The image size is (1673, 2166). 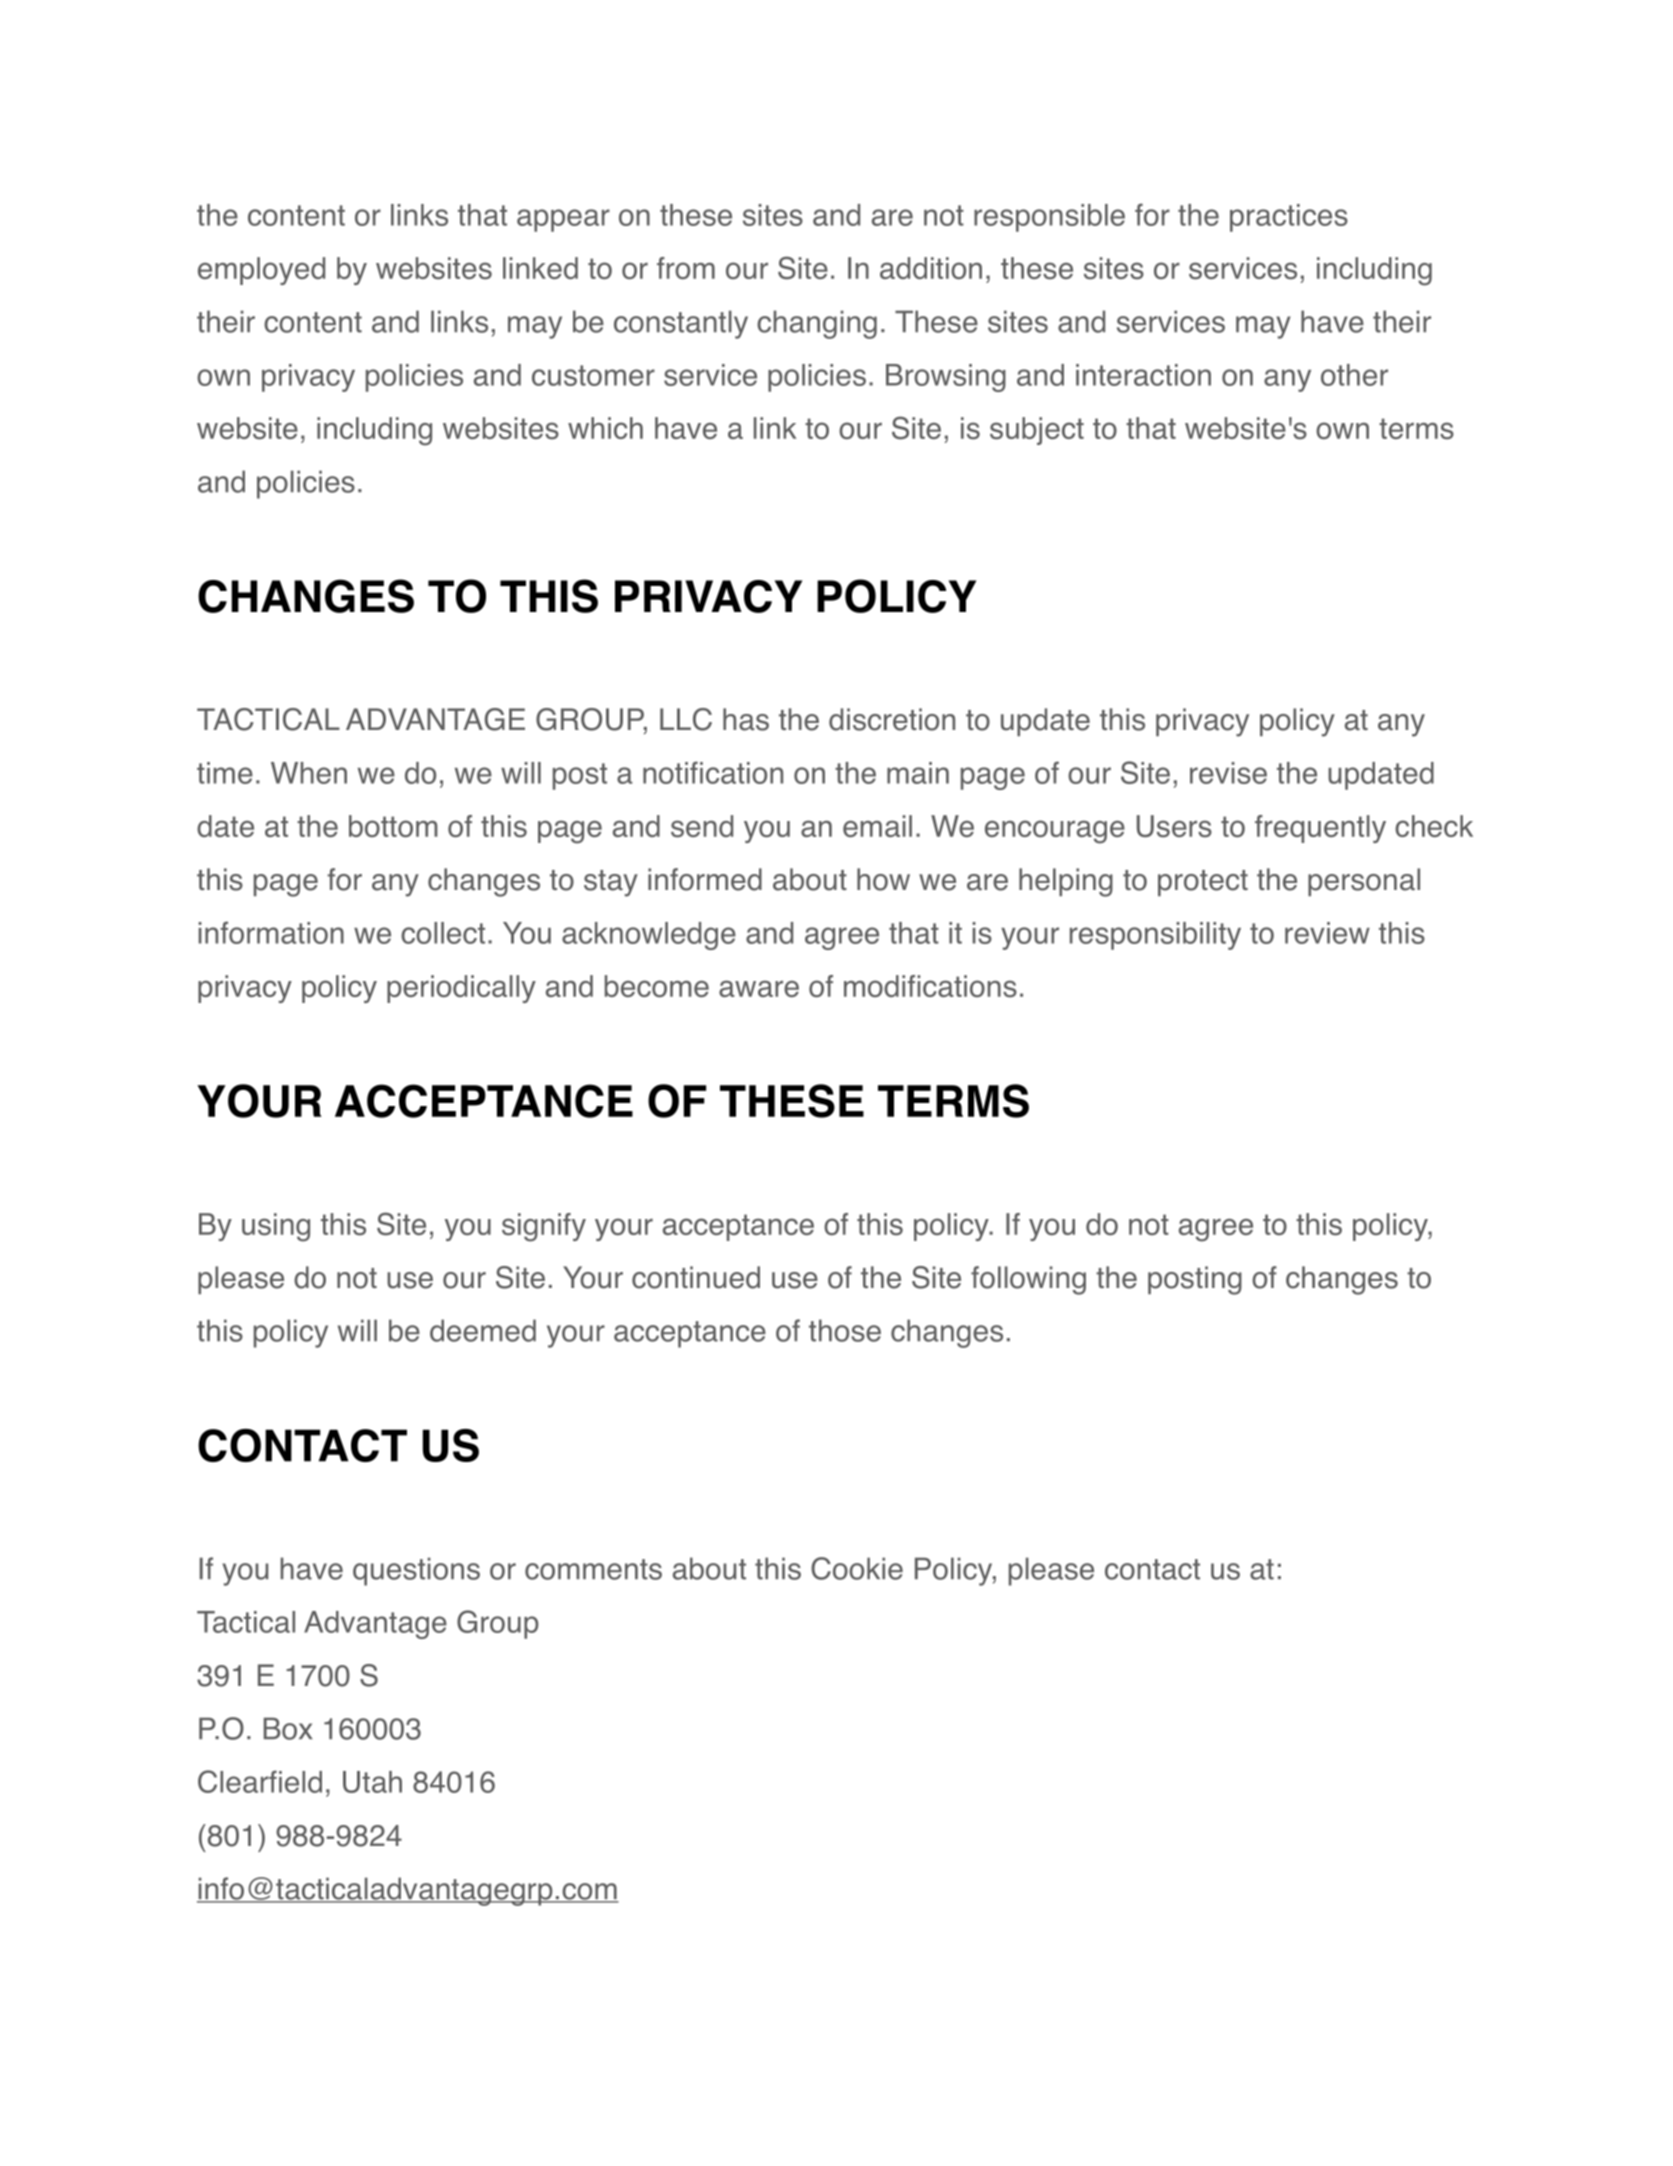 I want to click on using, so click(x=276, y=1227).
